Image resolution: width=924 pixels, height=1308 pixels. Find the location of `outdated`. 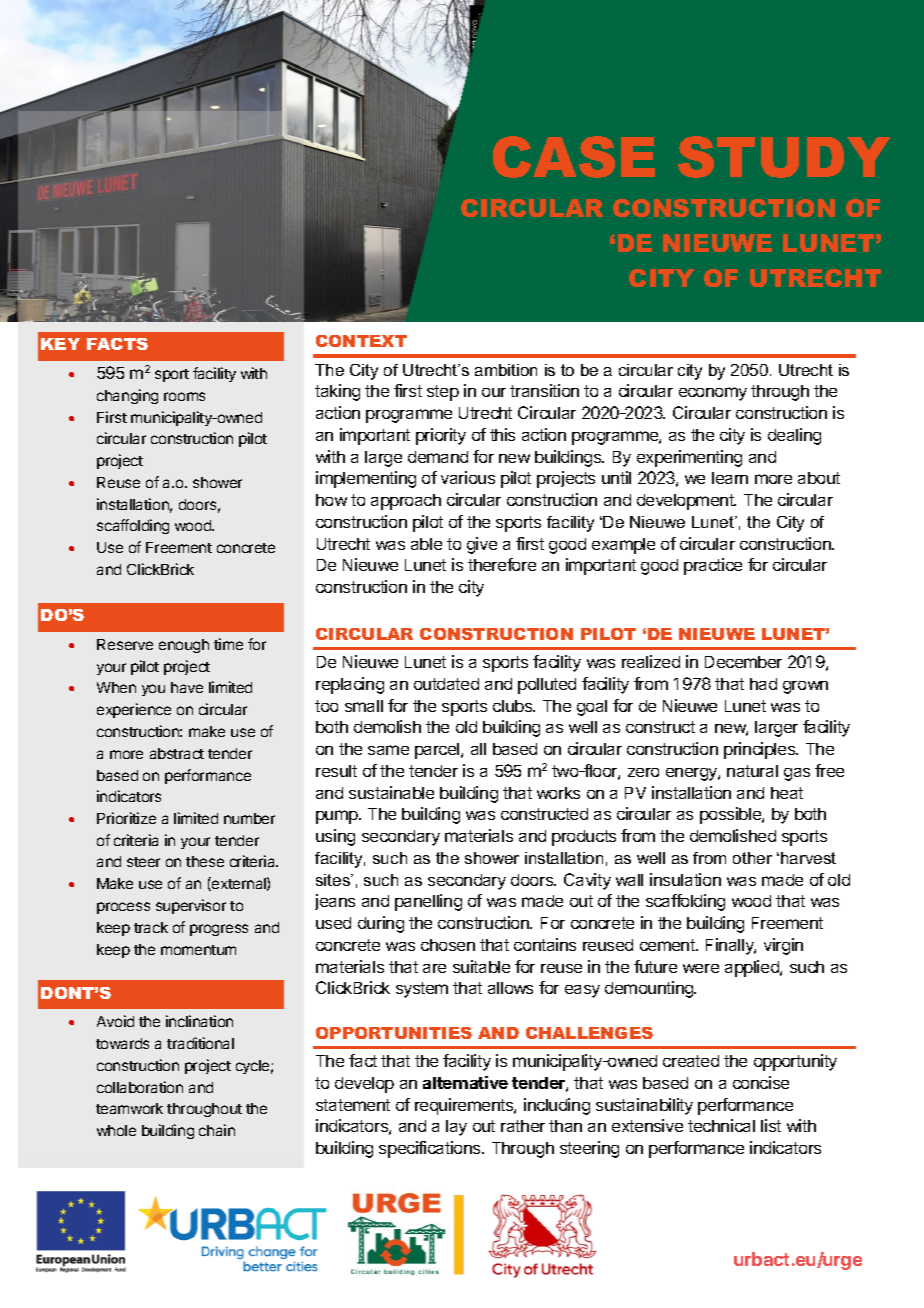

outdated is located at coordinates (446, 684).
